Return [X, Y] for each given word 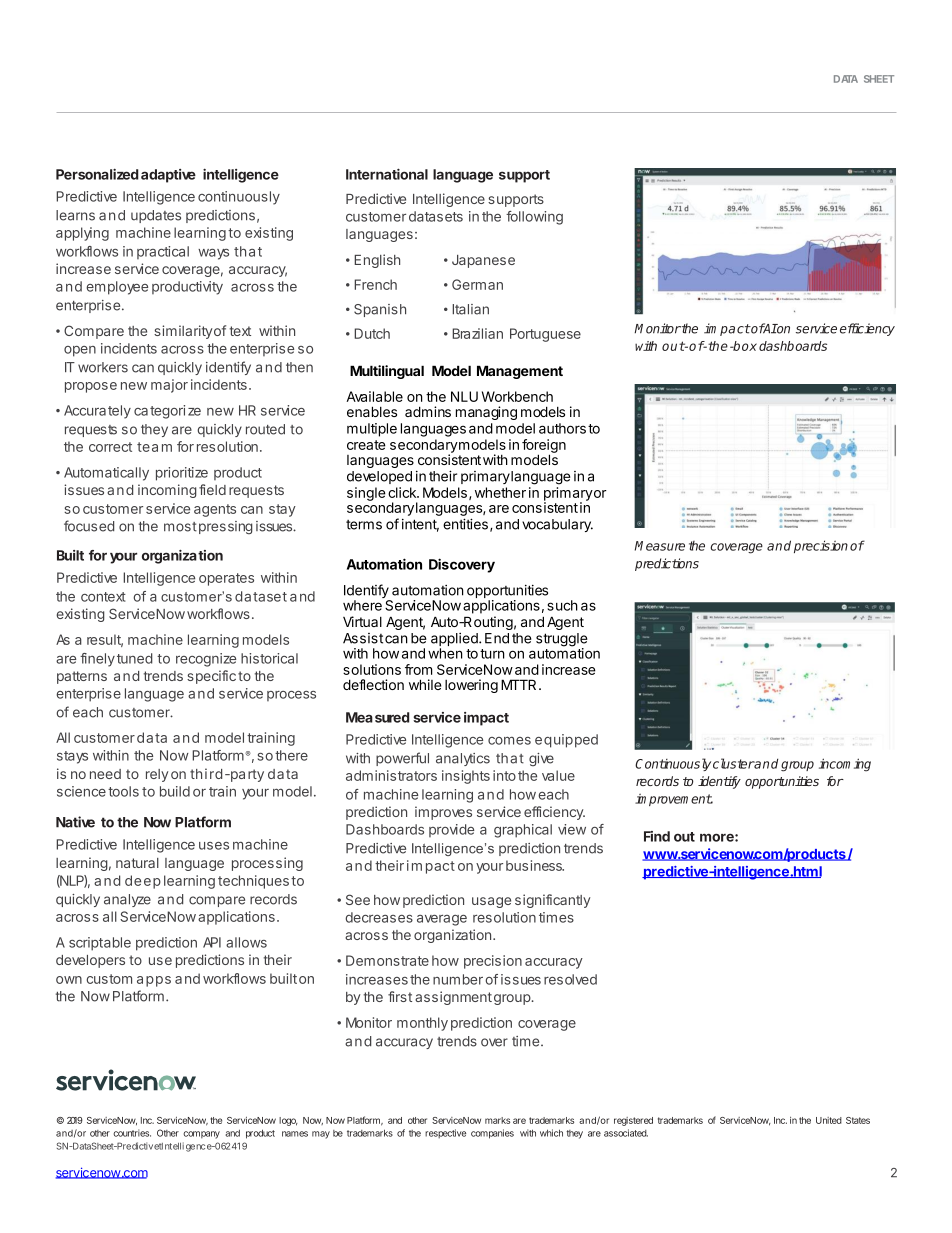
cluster [733, 763]
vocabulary [557, 525]
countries [132, 1133]
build [175, 791]
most [180, 527]
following [534, 218]
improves [443, 813]
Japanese [483, 261]
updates [156, 216]
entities [465, 524]
